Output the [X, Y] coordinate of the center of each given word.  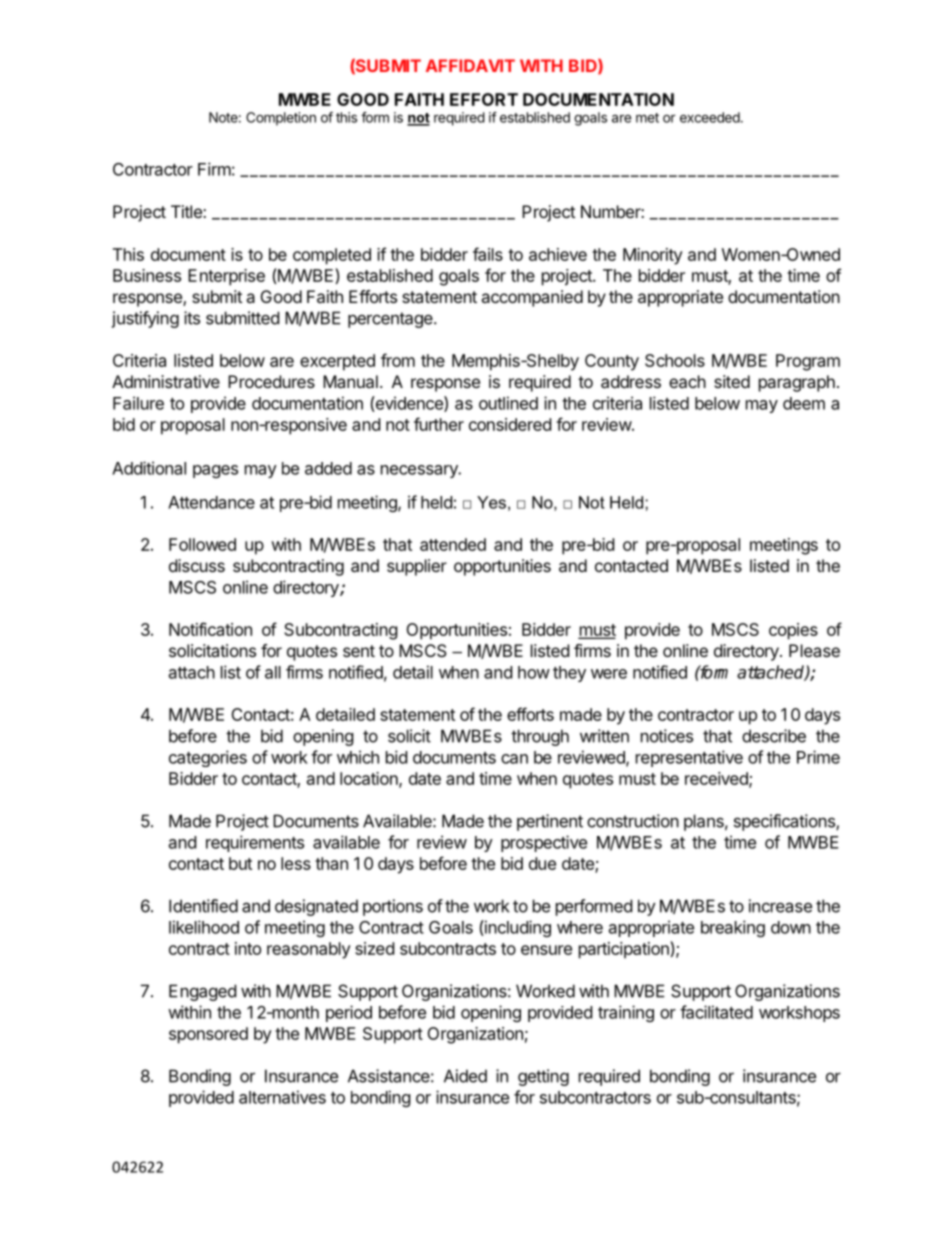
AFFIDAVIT [470, 65]
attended [453, 544]
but [240, 863]
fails [488, 254]
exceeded [710, 117]
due [542, 863]
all [273, 672]
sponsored [208, 1035]
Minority [653, 256]
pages [215, 471]
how [534, 672]
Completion [281, 119]
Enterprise [226, 277]
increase [780, 906]
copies [793, 631]
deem [804, 403]
